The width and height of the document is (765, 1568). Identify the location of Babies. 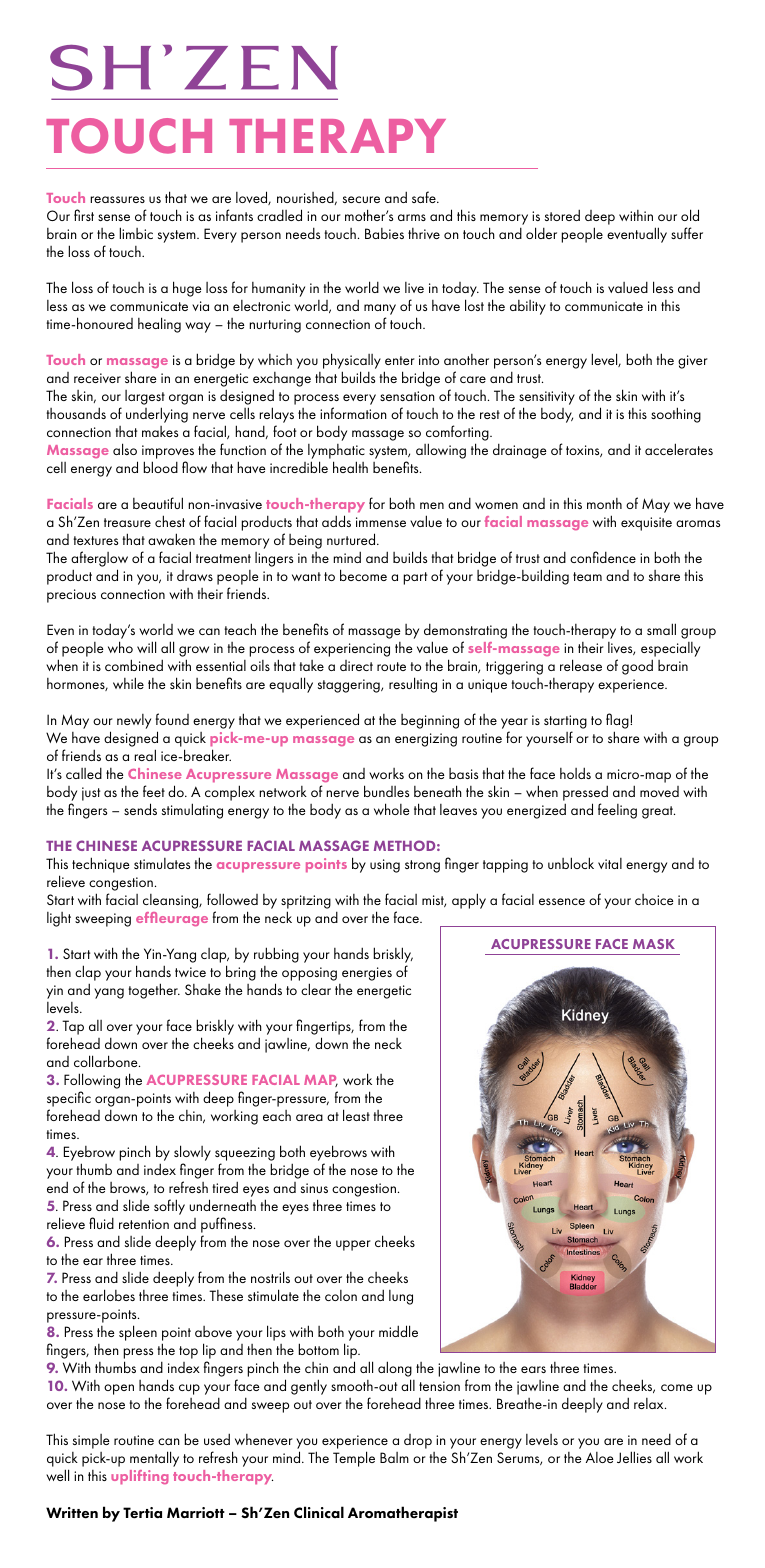
(384, 233).
